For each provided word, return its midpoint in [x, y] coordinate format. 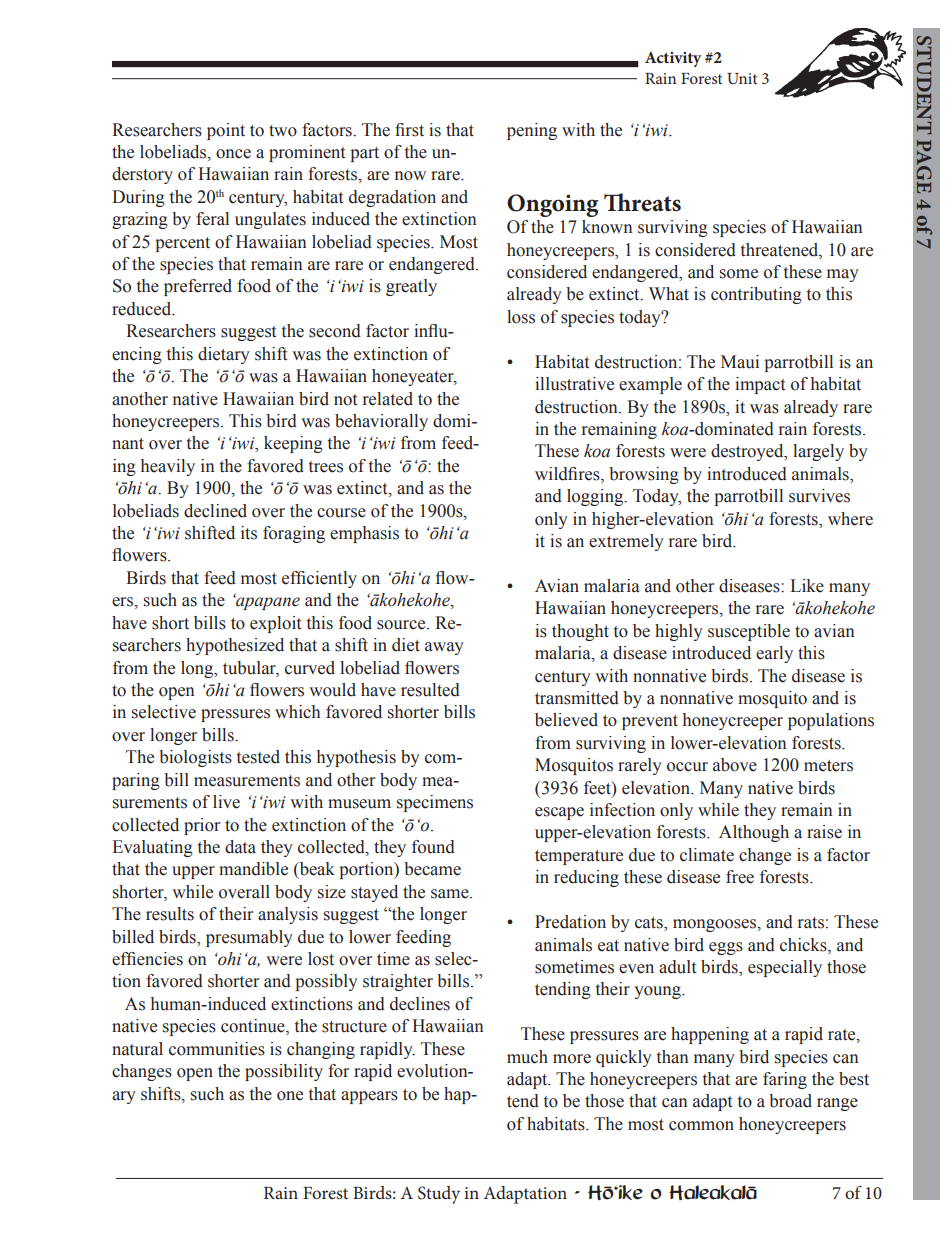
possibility [284, 1072]
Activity [673, 59]
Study [439, 1195]
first [409, 130]
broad [790, 1101]
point [226, 131]
